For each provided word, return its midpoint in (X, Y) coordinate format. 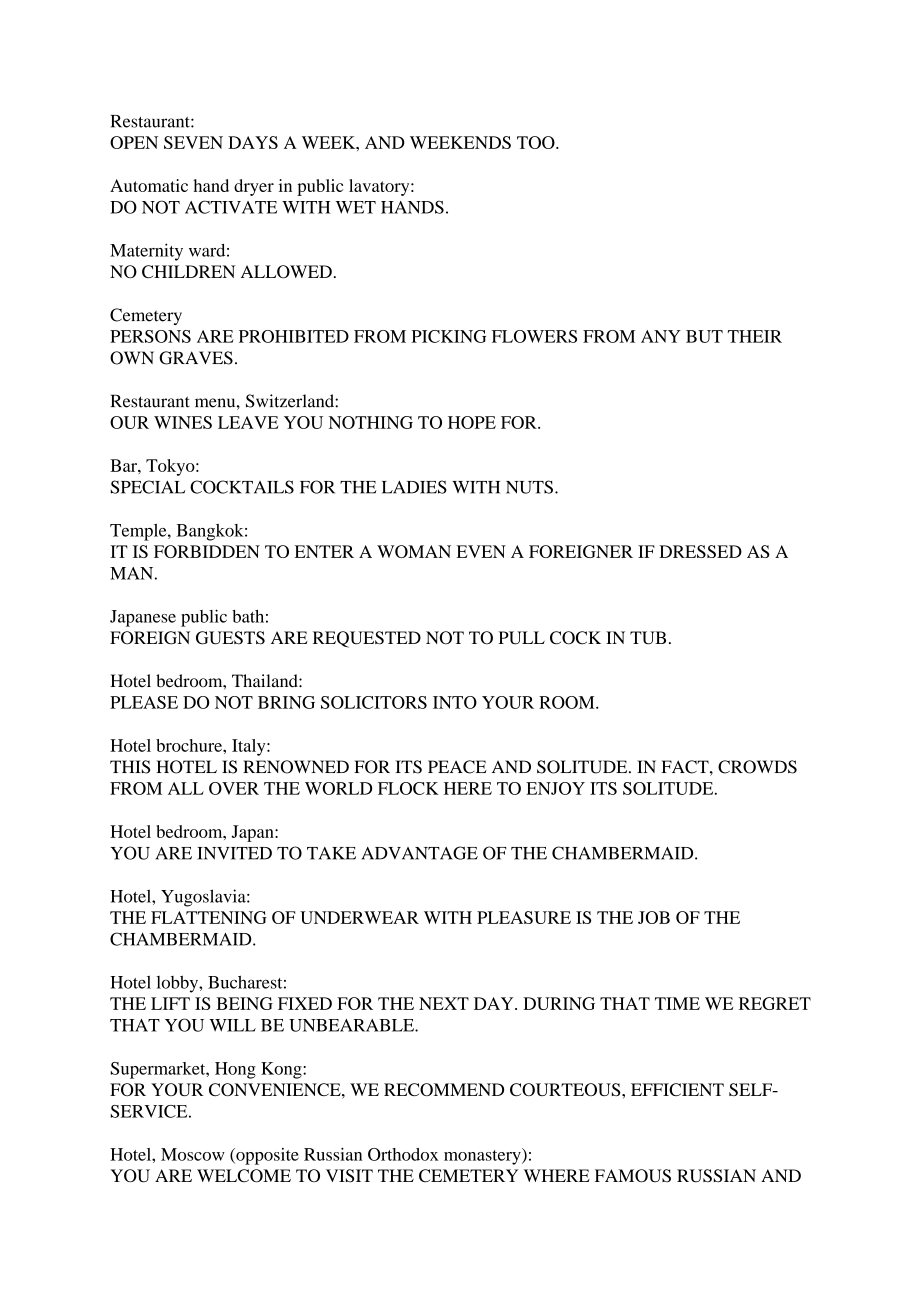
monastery (483, 1156)
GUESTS (230, 638)
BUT (704, 336)
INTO (455, 702)
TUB (648, 638)
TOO (537, 142)
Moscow (193, 1154)
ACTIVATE (231, 207)
